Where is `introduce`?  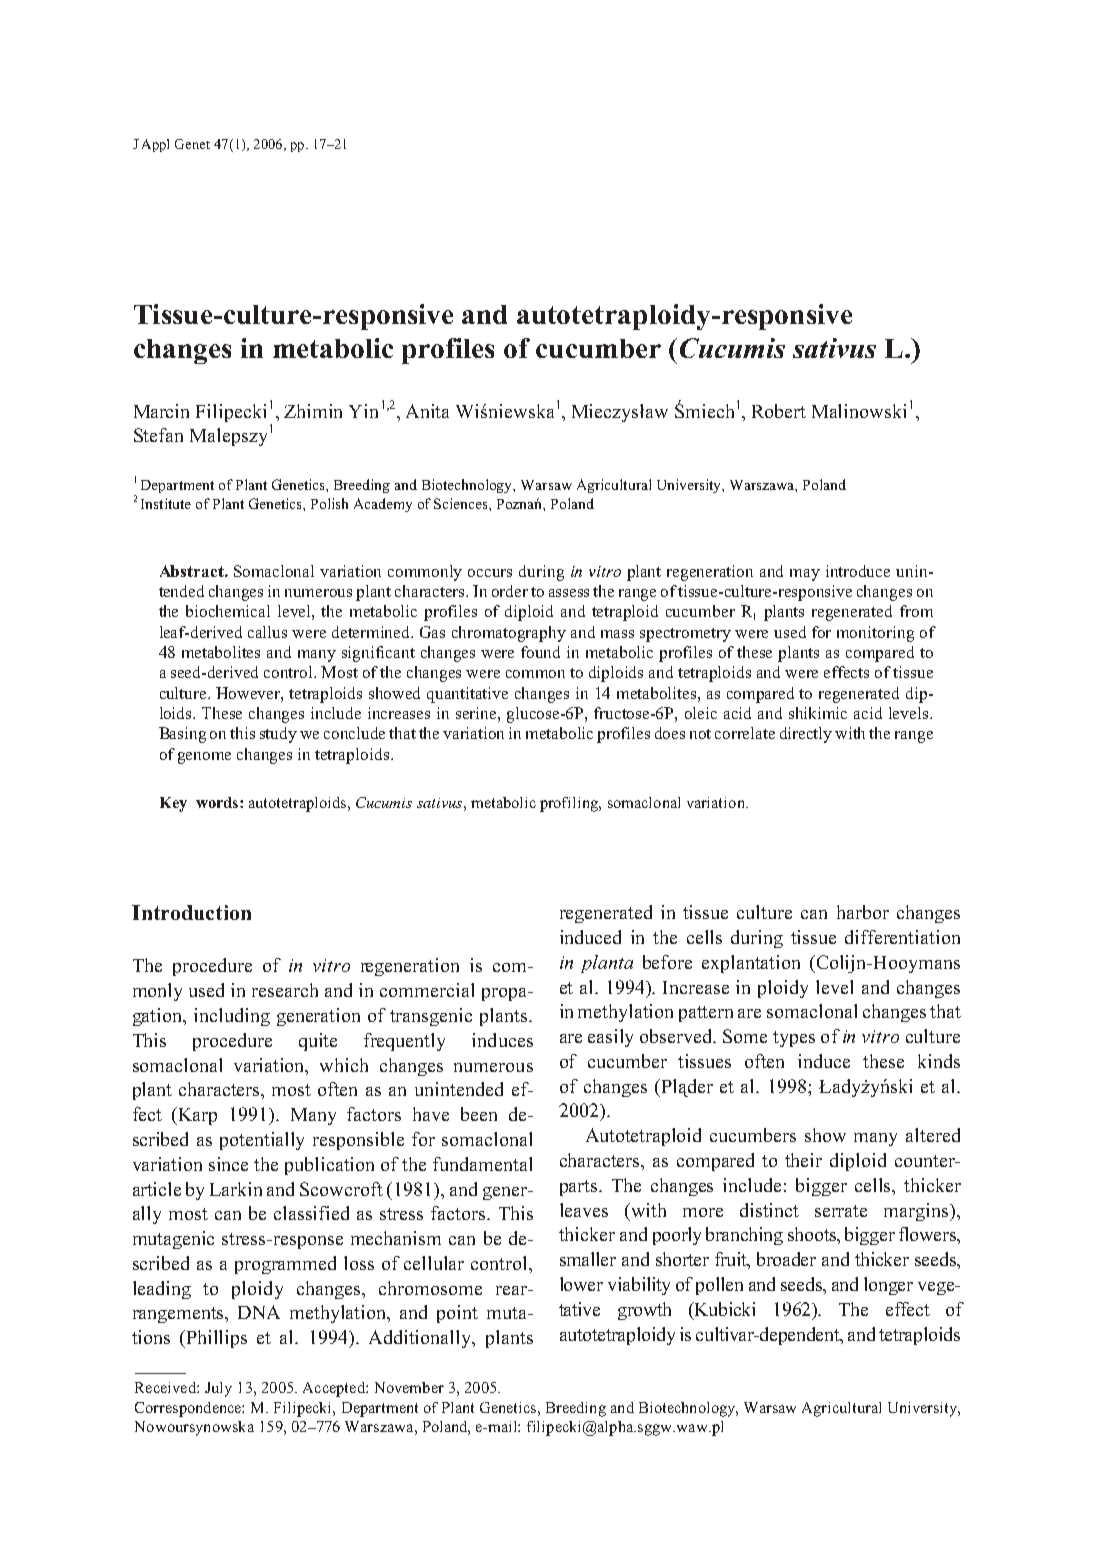 introduce is located at coordinates (858, 571).
